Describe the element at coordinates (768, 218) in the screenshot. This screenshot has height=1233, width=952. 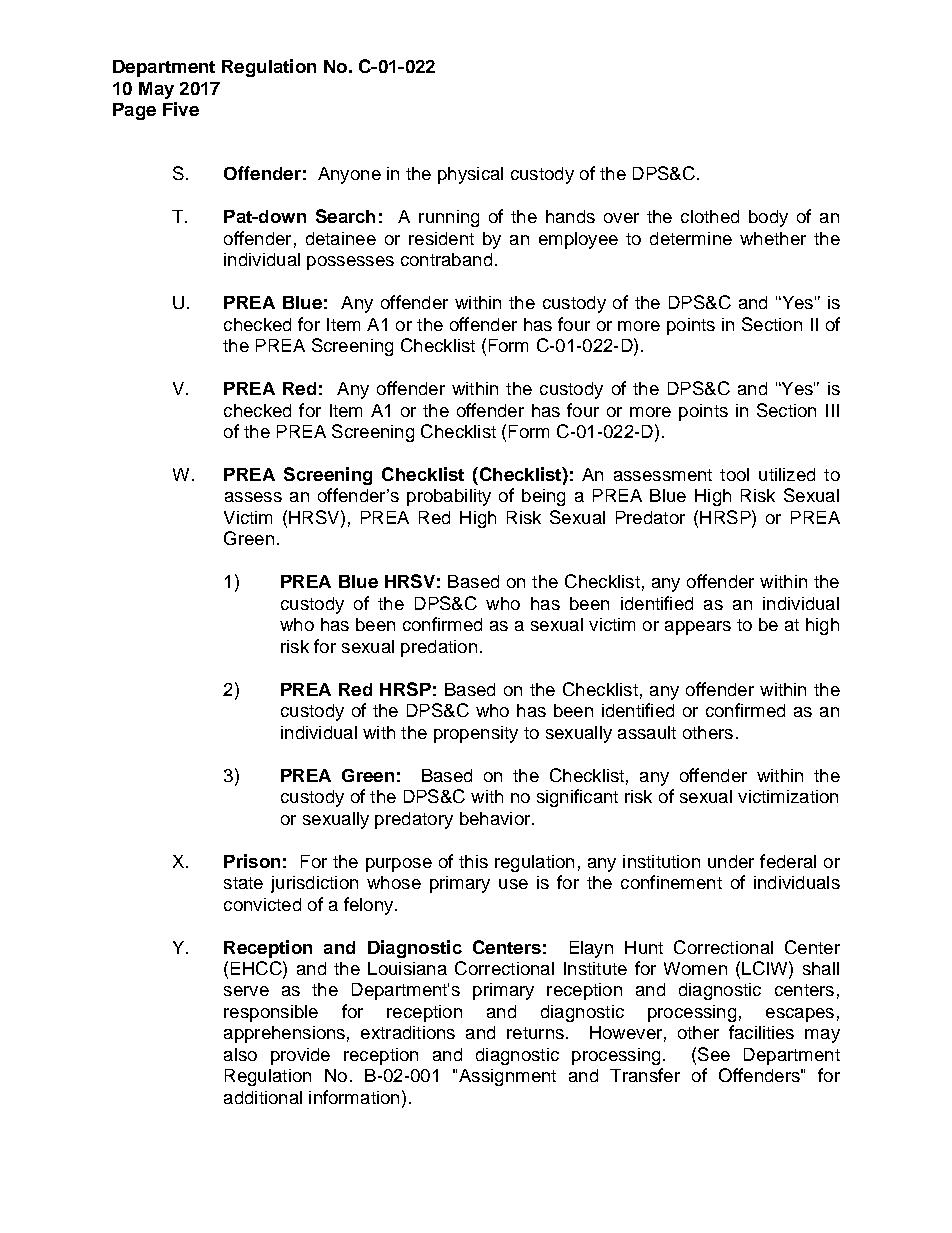
I see `body` at that location.
